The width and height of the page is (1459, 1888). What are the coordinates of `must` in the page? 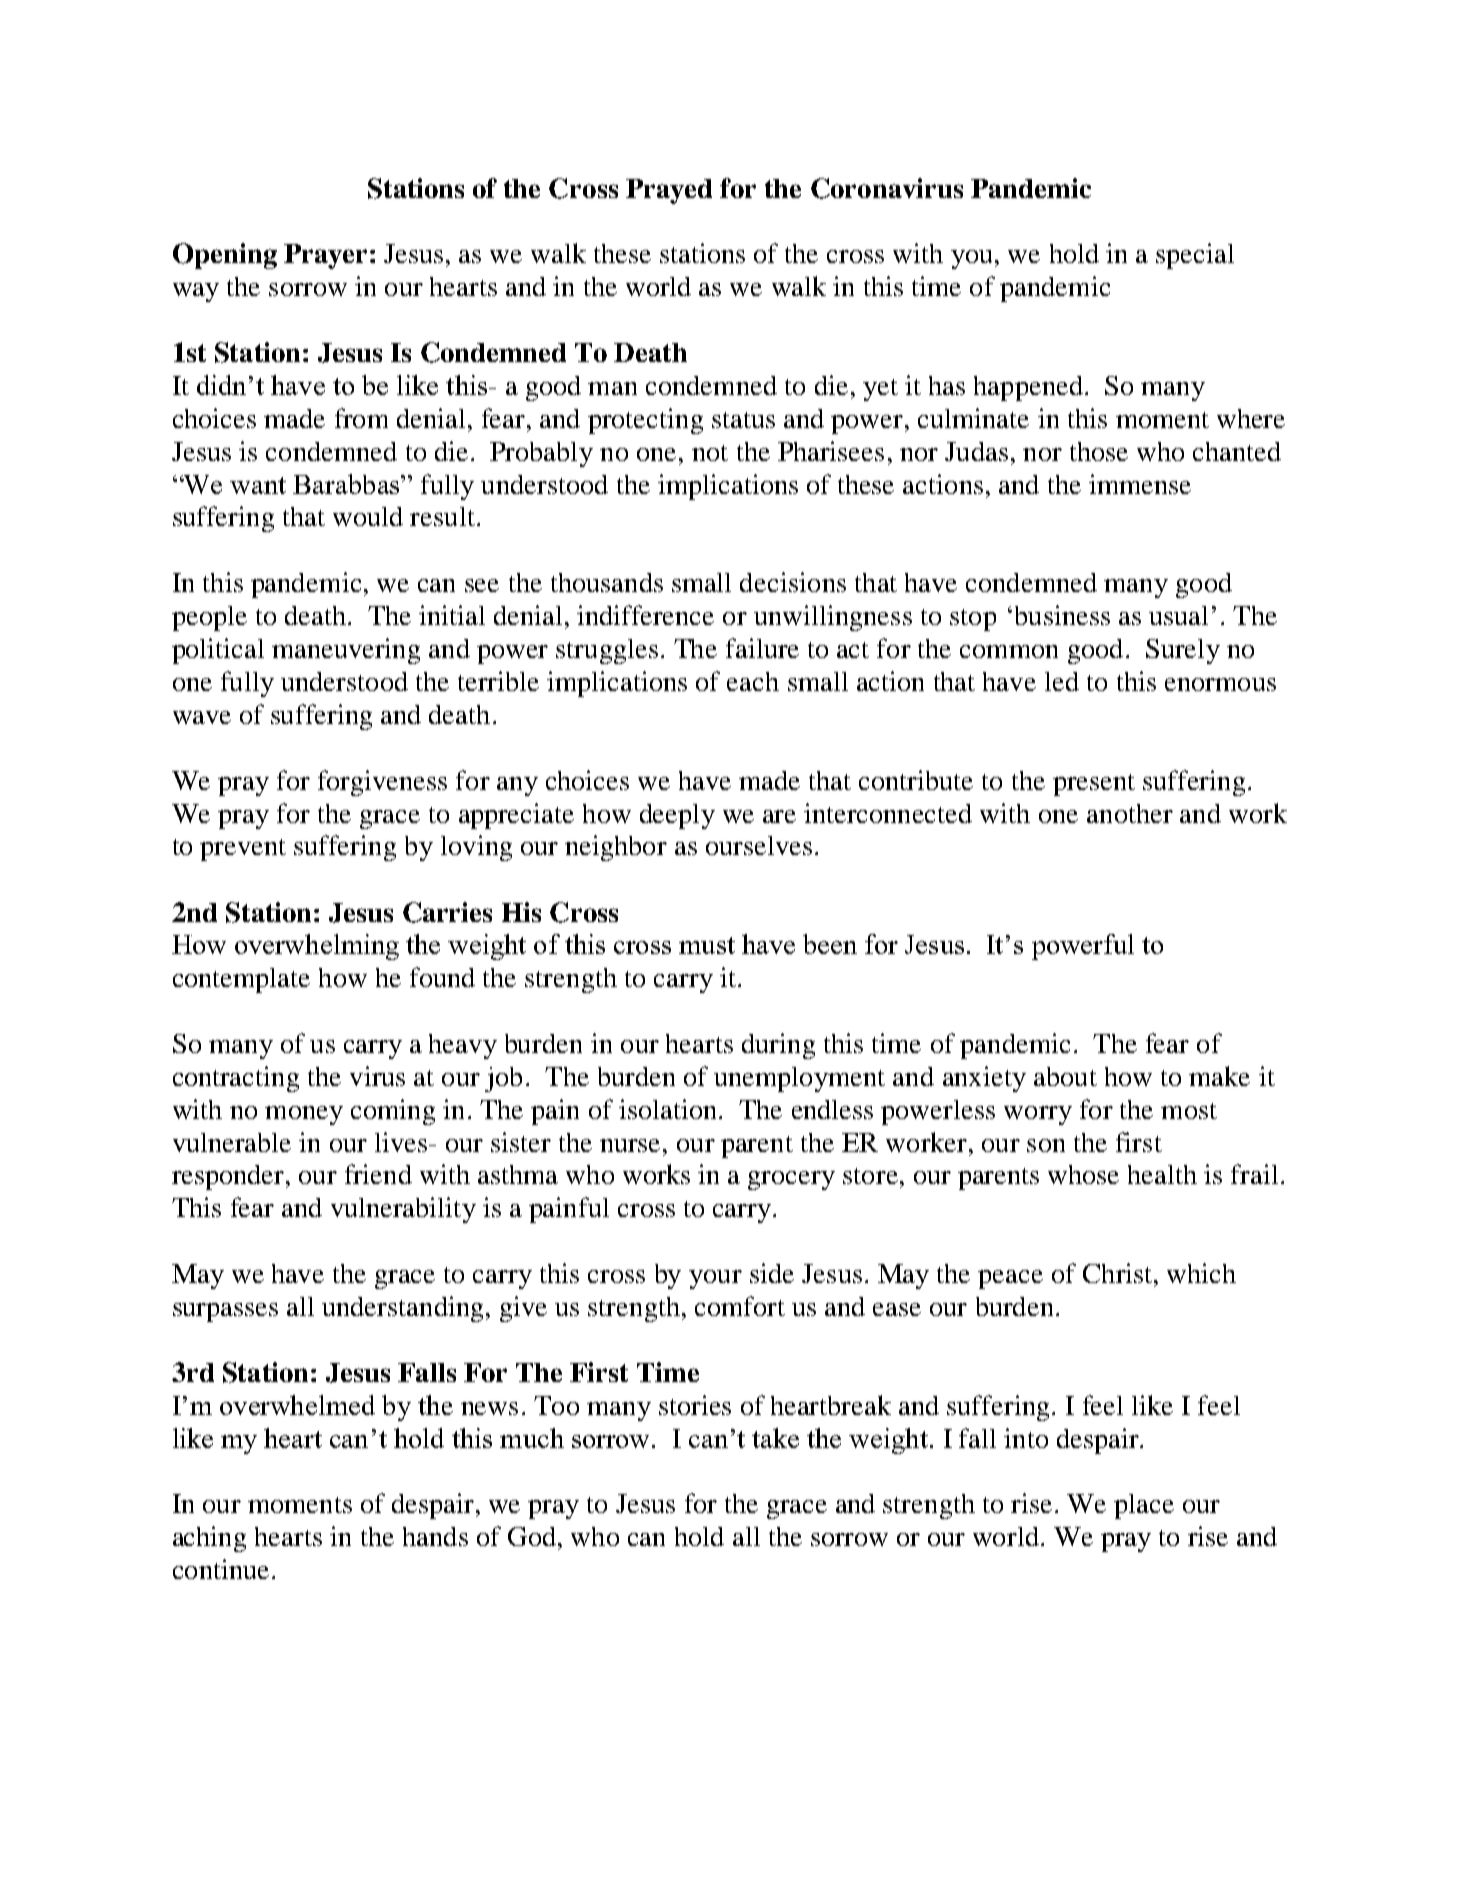 It's located at (707, 945).
